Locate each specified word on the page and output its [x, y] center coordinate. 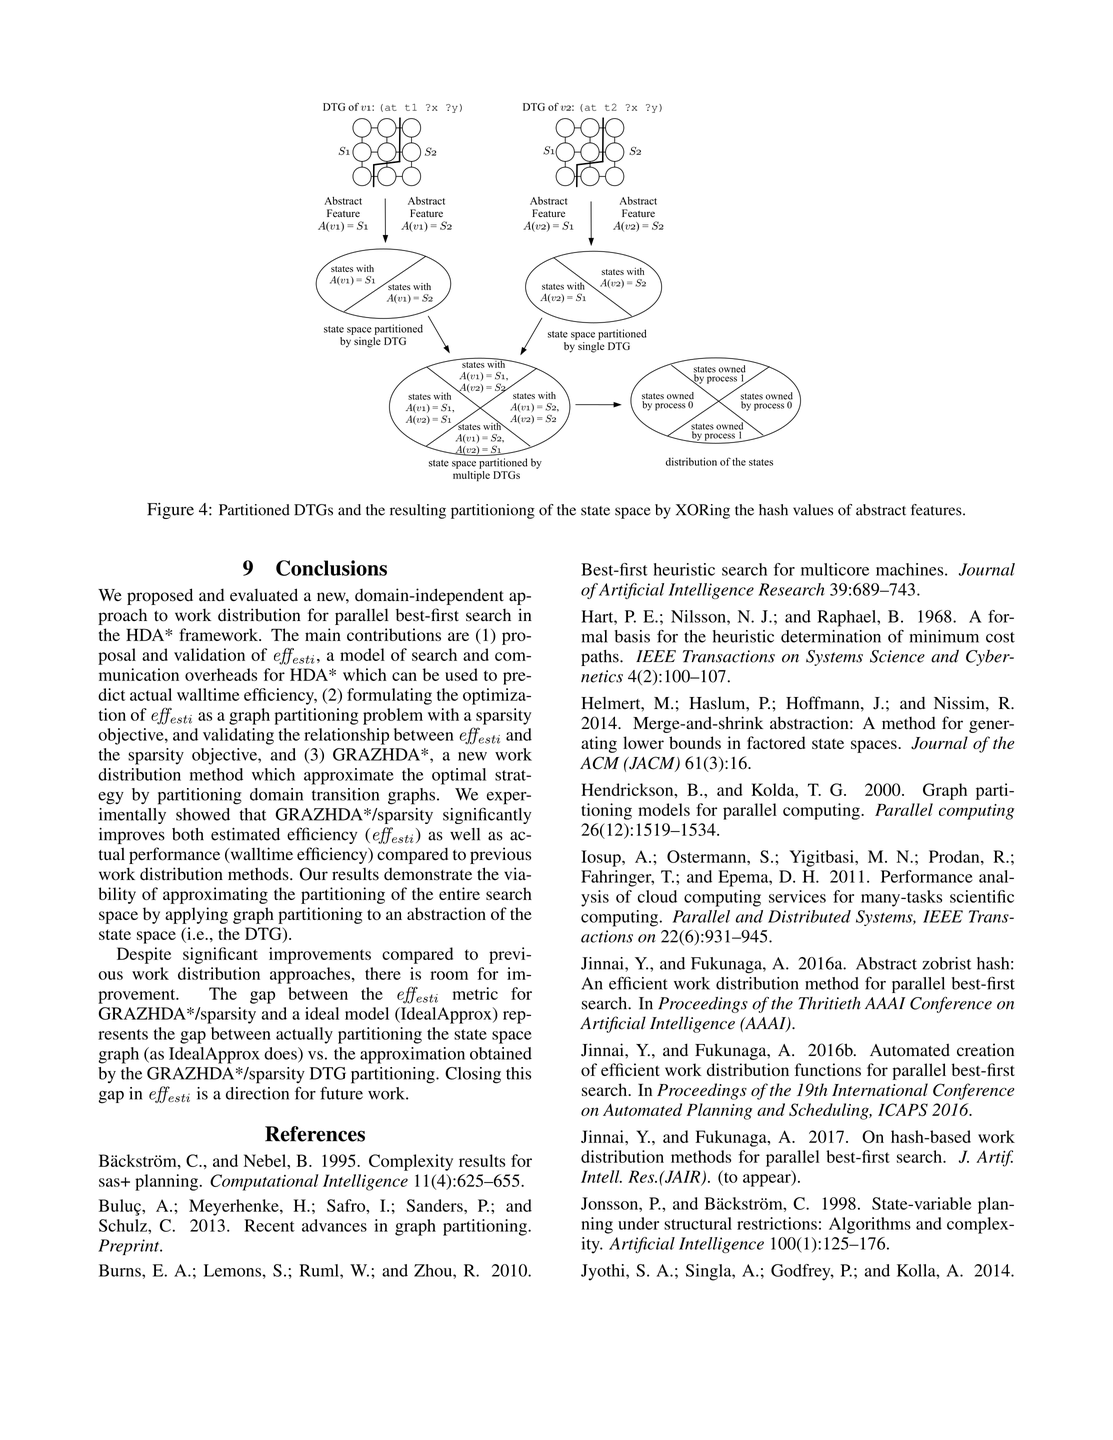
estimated [245, 834]
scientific [982, 896]
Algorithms [870, 1225]
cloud [657, 896]
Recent [269, 1225]
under [638, 1223]
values [813, 510]
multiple [471, 476]
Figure [170, 511]
